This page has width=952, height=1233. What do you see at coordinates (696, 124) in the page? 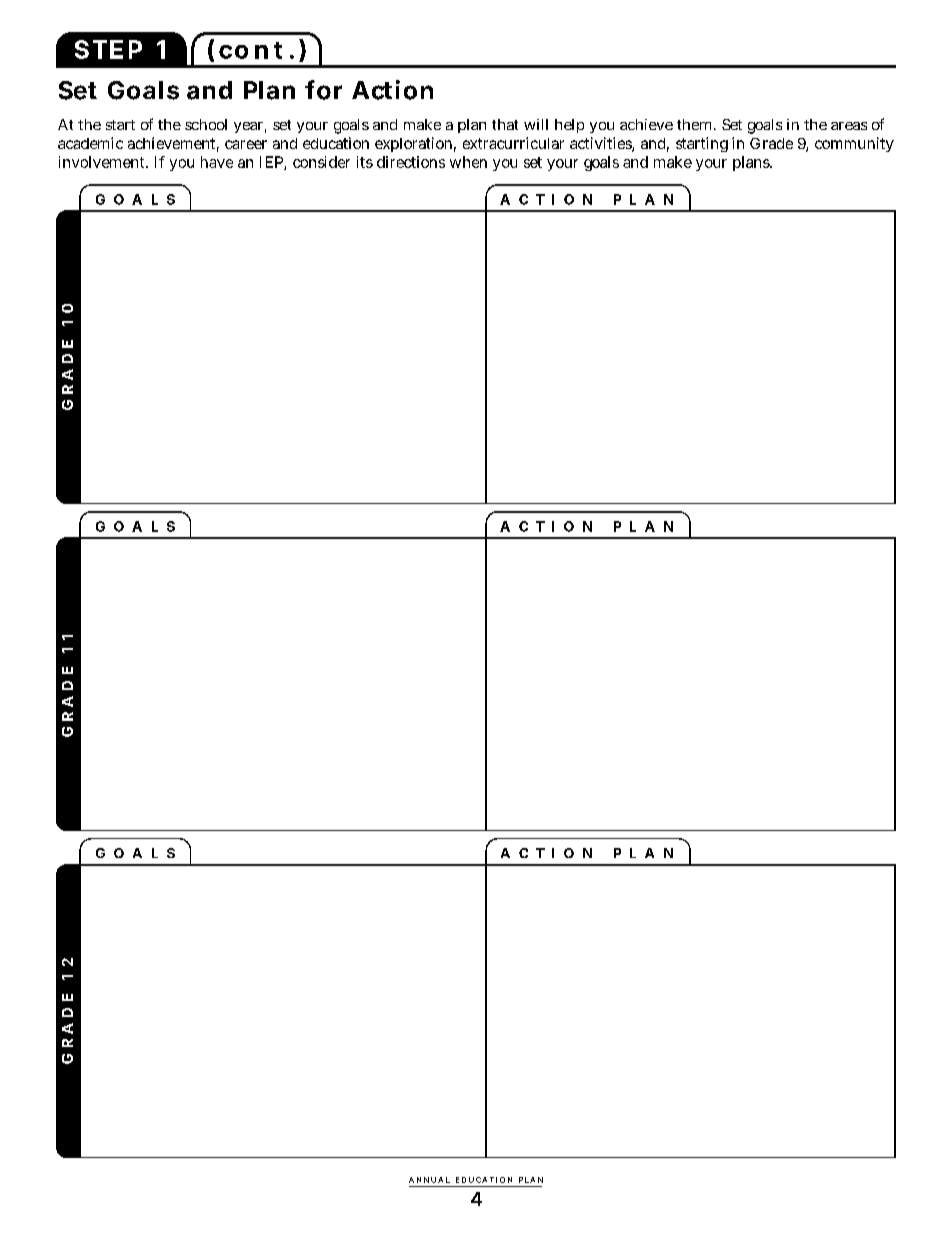
I see `them` at bounding box center [696, 124].
